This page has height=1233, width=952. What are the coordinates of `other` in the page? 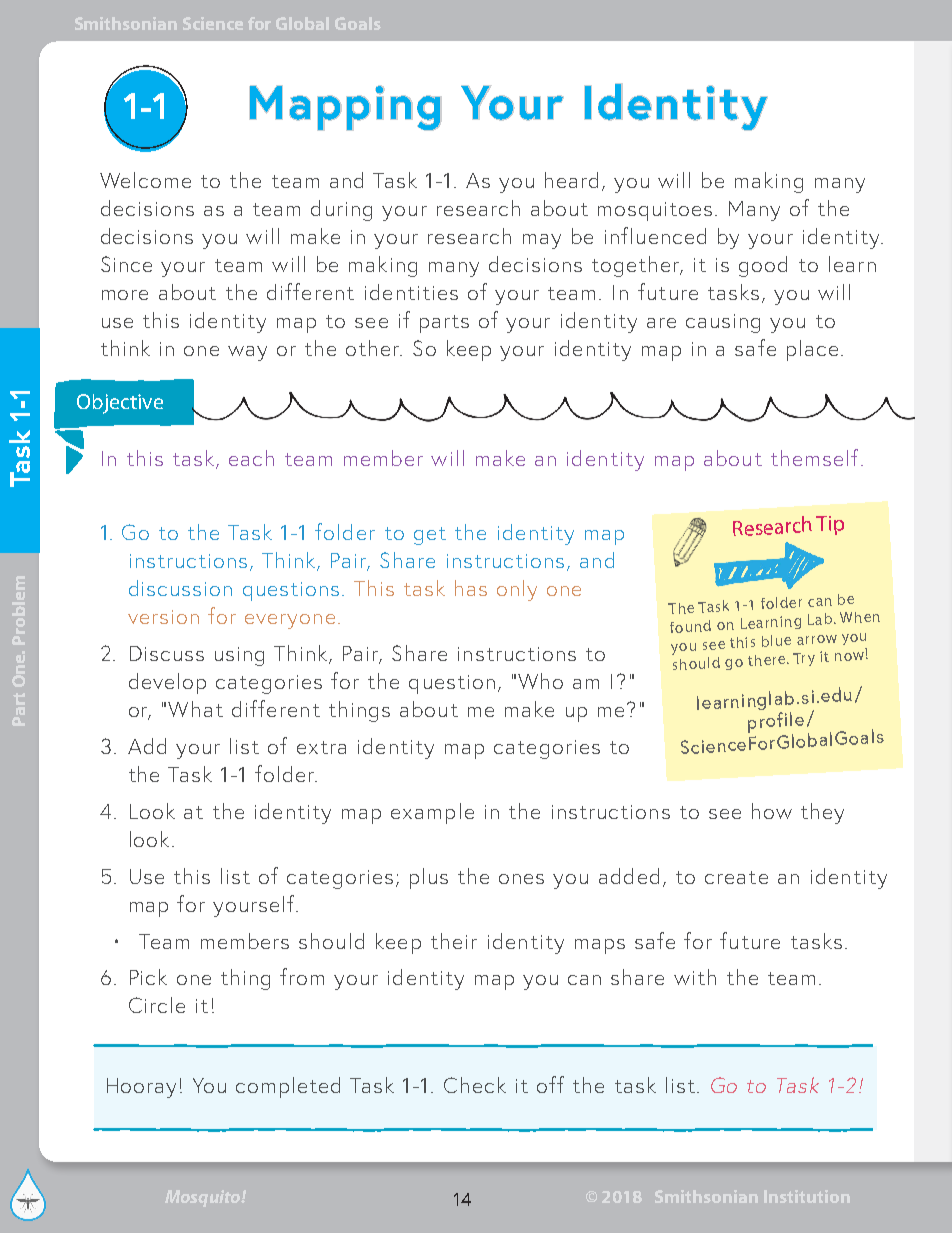 It's located at (374, 348).
